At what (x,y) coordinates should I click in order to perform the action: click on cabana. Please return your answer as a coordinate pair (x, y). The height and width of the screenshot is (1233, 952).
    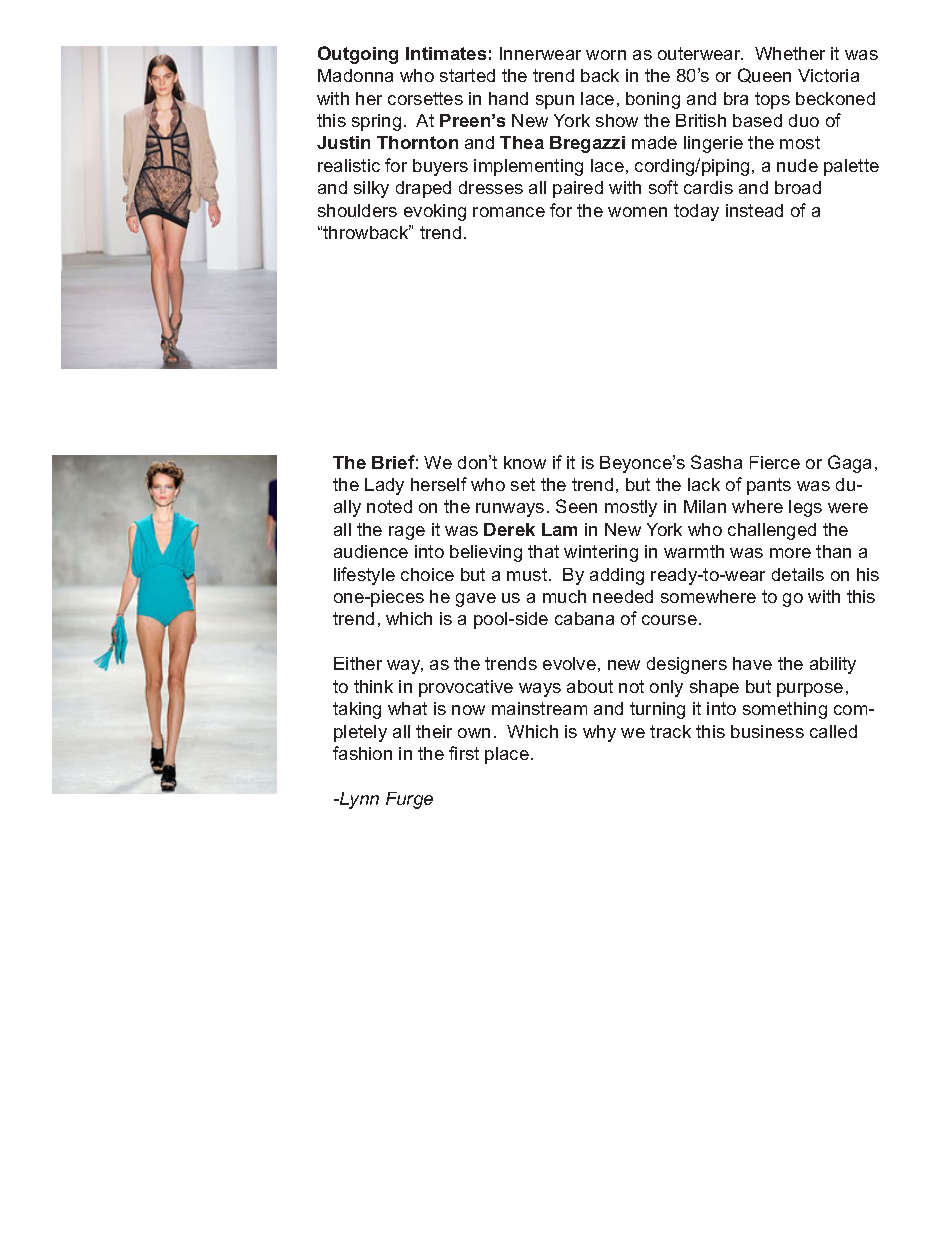
    Looking at the image, I should click on (584, 618).
